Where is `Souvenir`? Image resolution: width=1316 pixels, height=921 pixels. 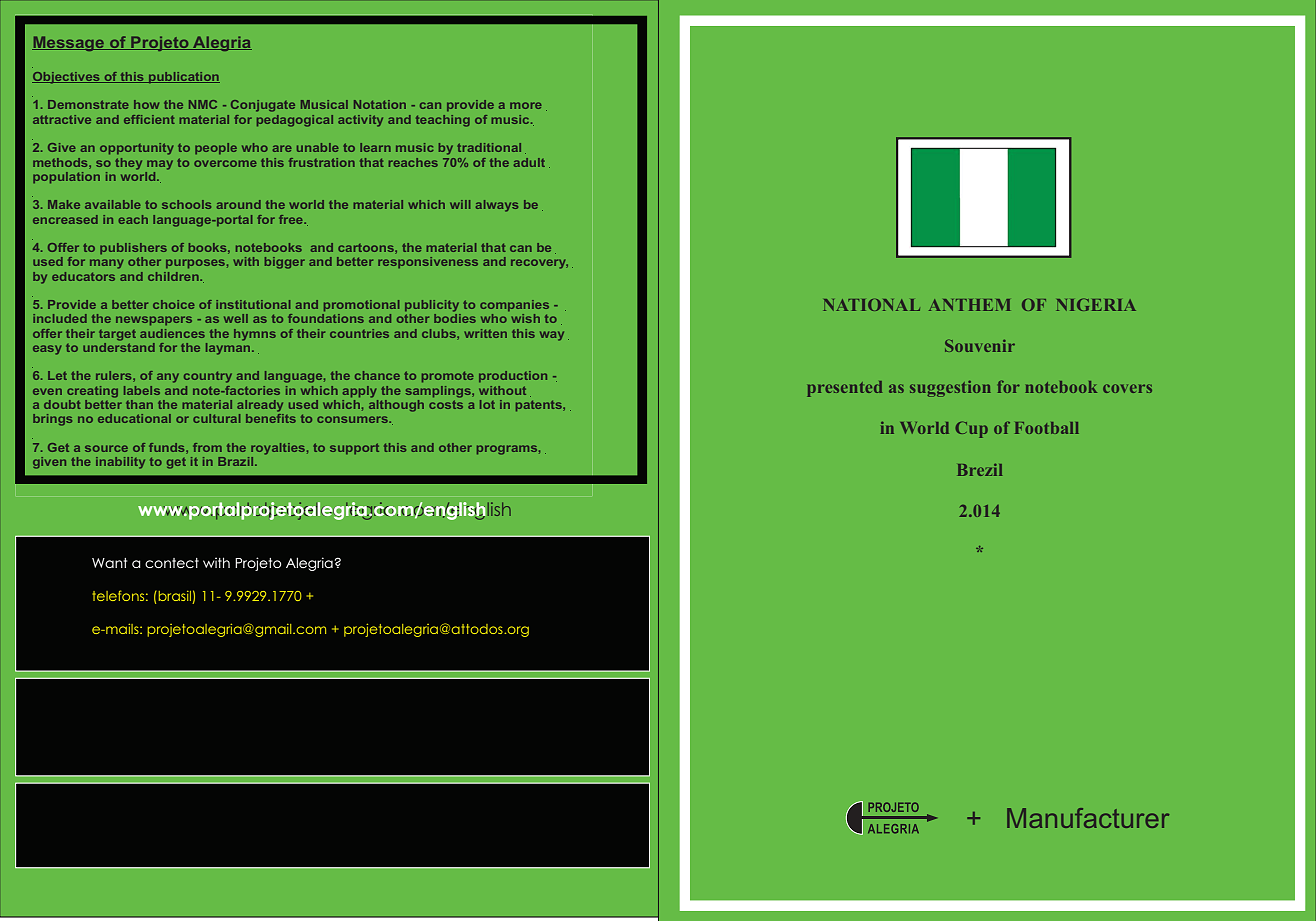
Souvenir is located at coordinates (980, 346).
